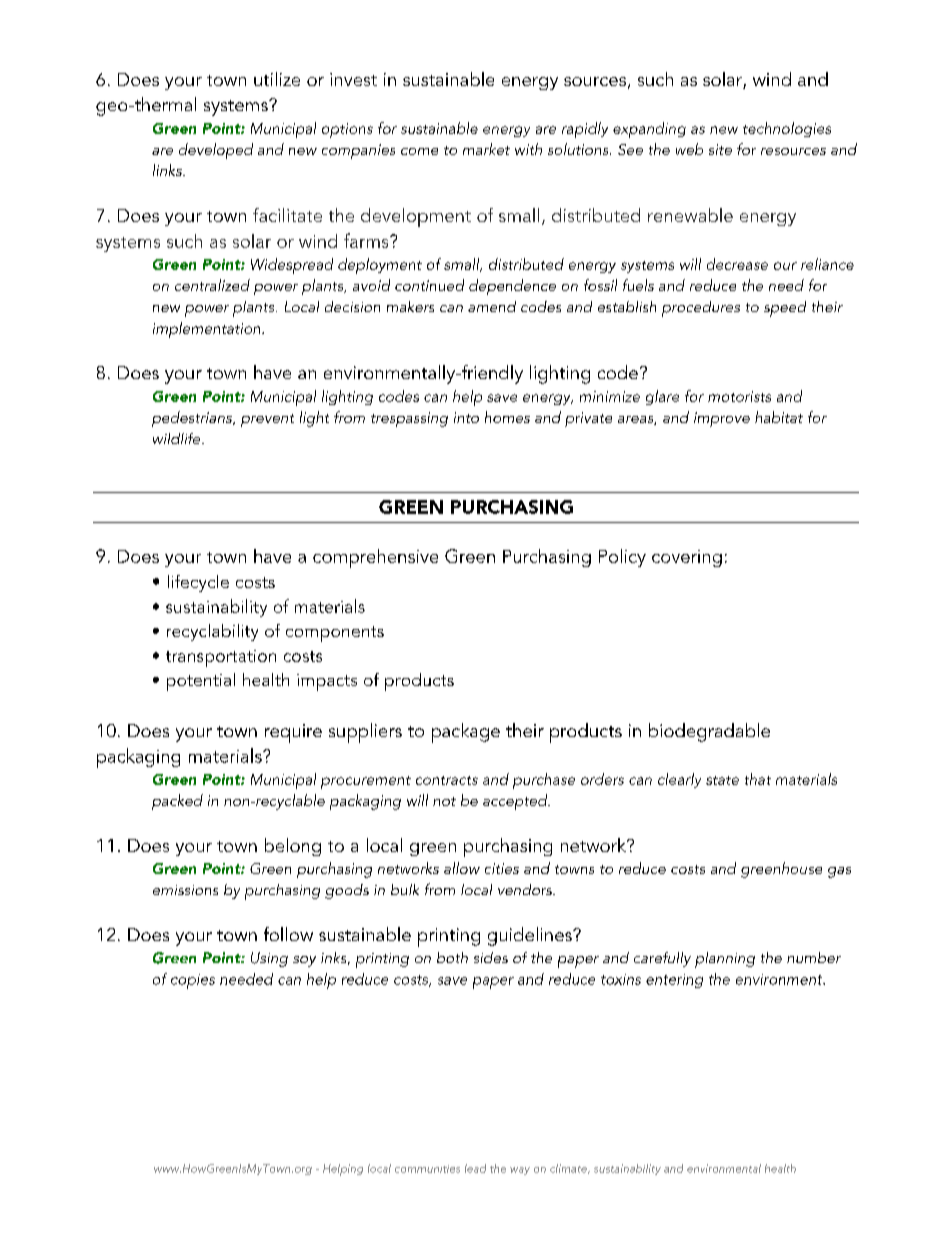 The height and width of the screenshot is (1233, 952). I want to click on communities, so click(427, 1169).
